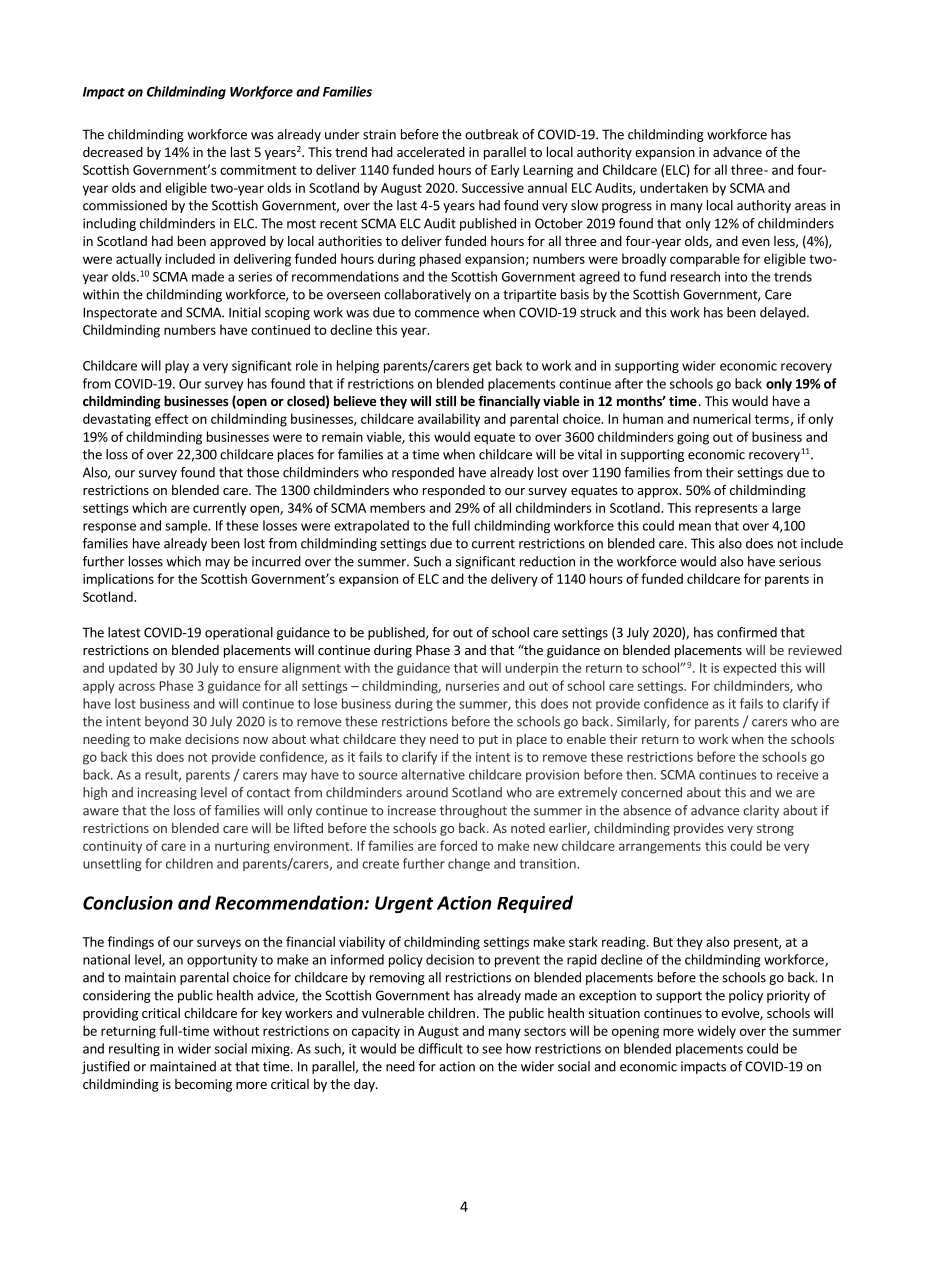 The width and height of the screenshot is (928, 1288). Describe the element at coordinates (783, 313) in the screenshot. I see `delayed` at that location.
